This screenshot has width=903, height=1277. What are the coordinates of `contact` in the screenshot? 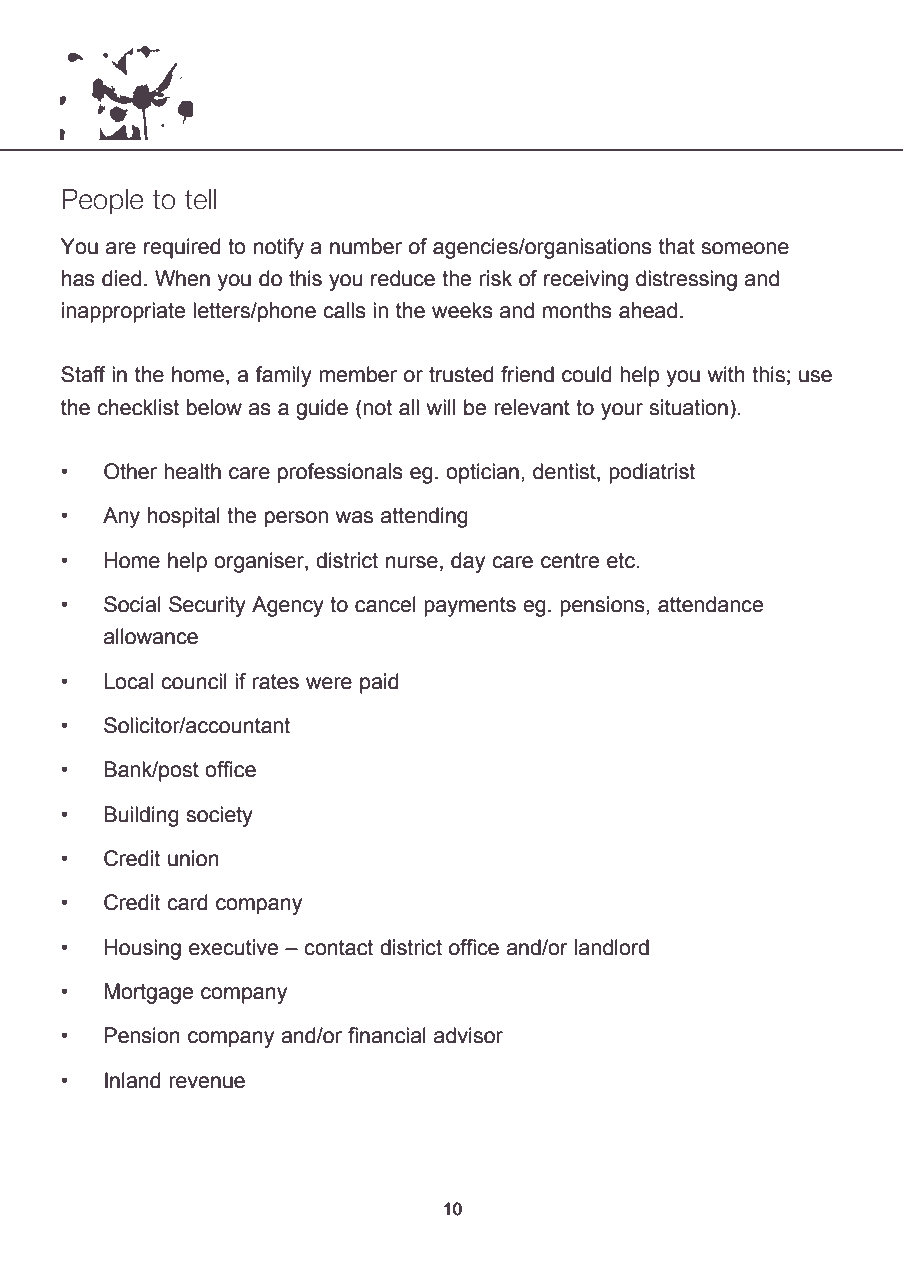 It's located at (338, 948).
